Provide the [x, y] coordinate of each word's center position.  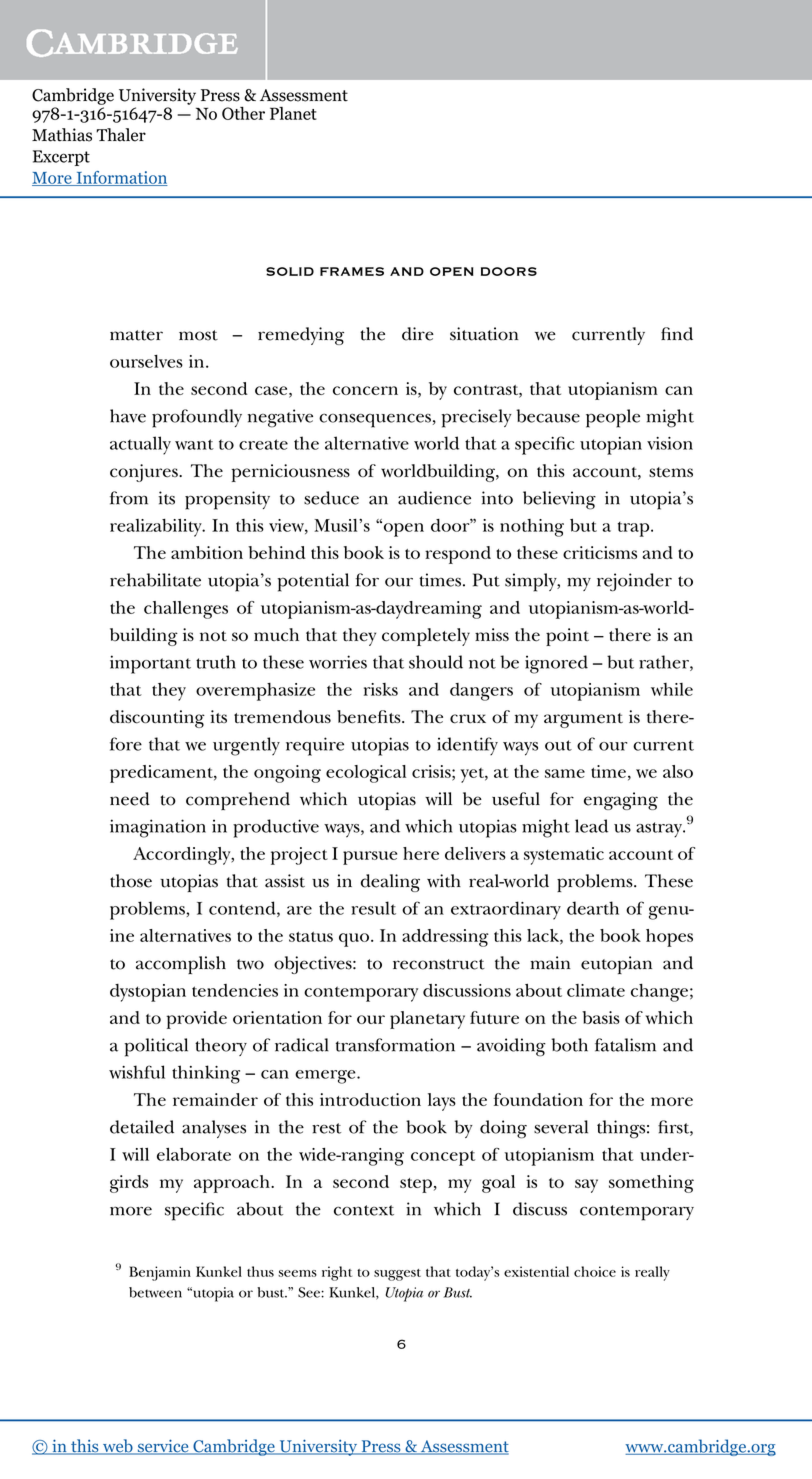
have [128, 416]
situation [484, 334]
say [586, 1186]
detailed [142, 1127]
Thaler [121, 135]
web [118, 1447]
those [131, 881]
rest [326, 1128]
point [567, 637]
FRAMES [352, 271]
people [613, 418]
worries [338, 662]
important [150, 664]
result [373, 908]
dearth [593, 908]
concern [365, 390]
